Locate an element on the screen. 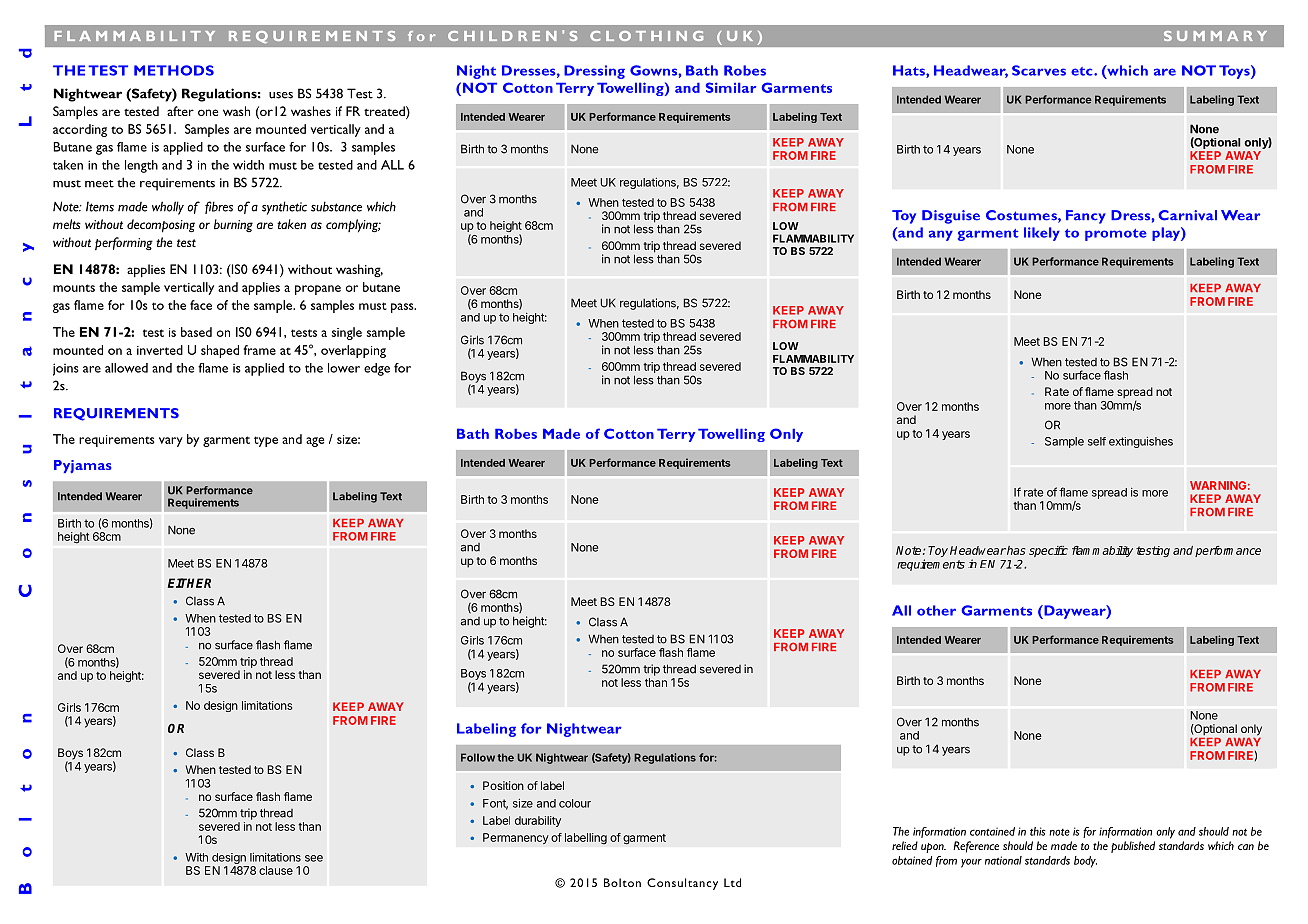  Similar is located at coordinates (731, 87).
